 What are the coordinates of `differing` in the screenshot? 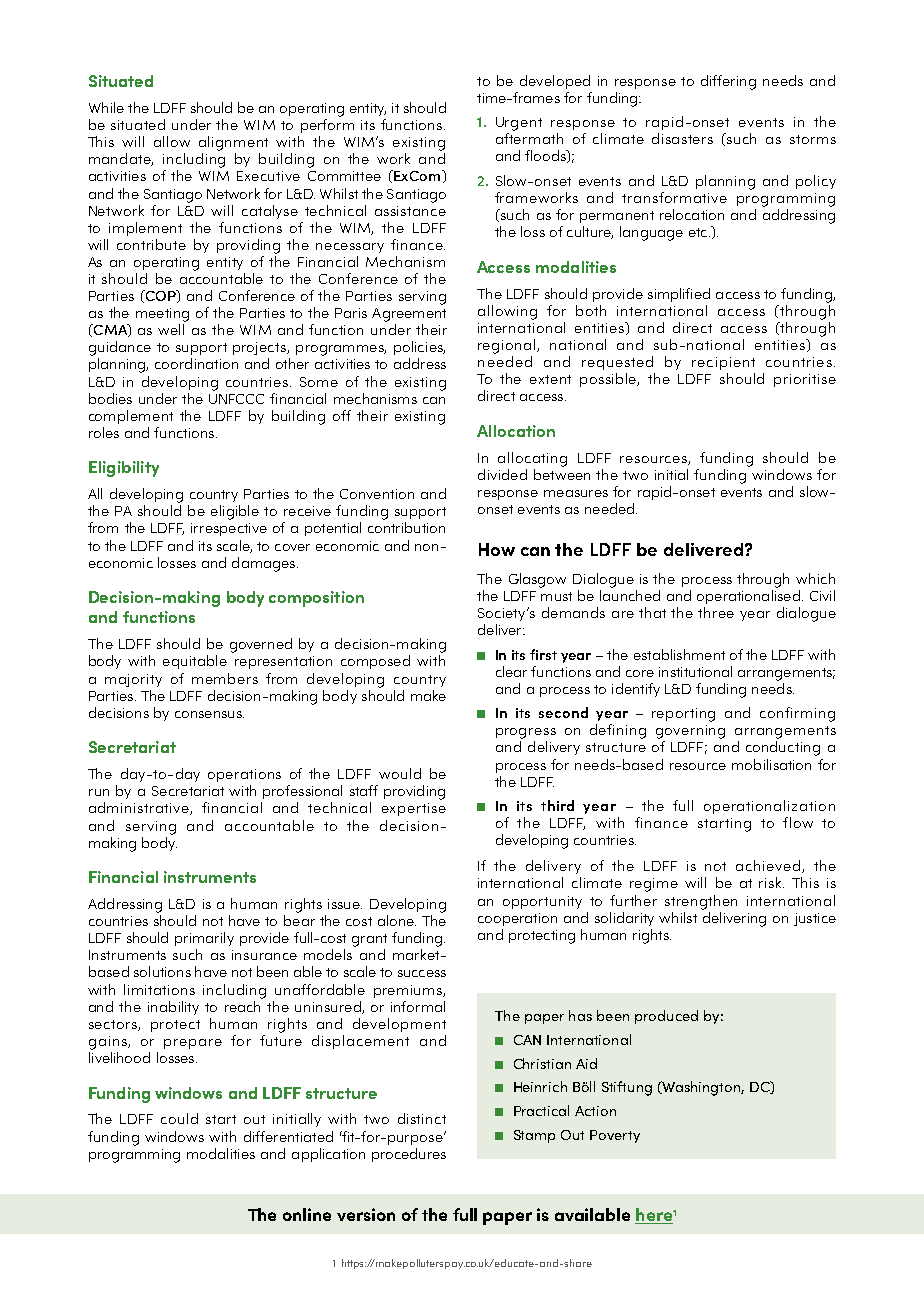 It's located at (728, 82).
